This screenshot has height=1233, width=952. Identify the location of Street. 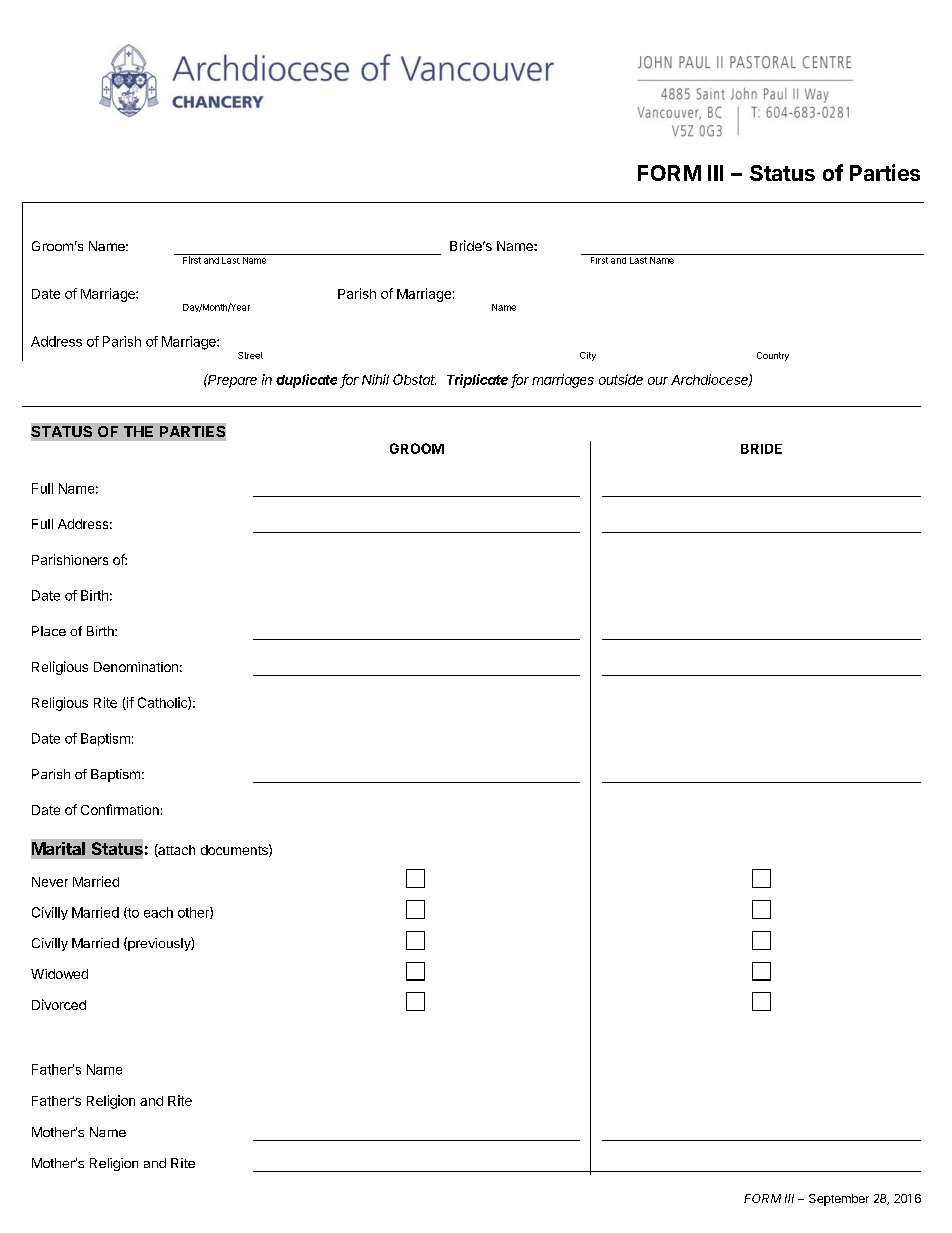
(250, 355).
